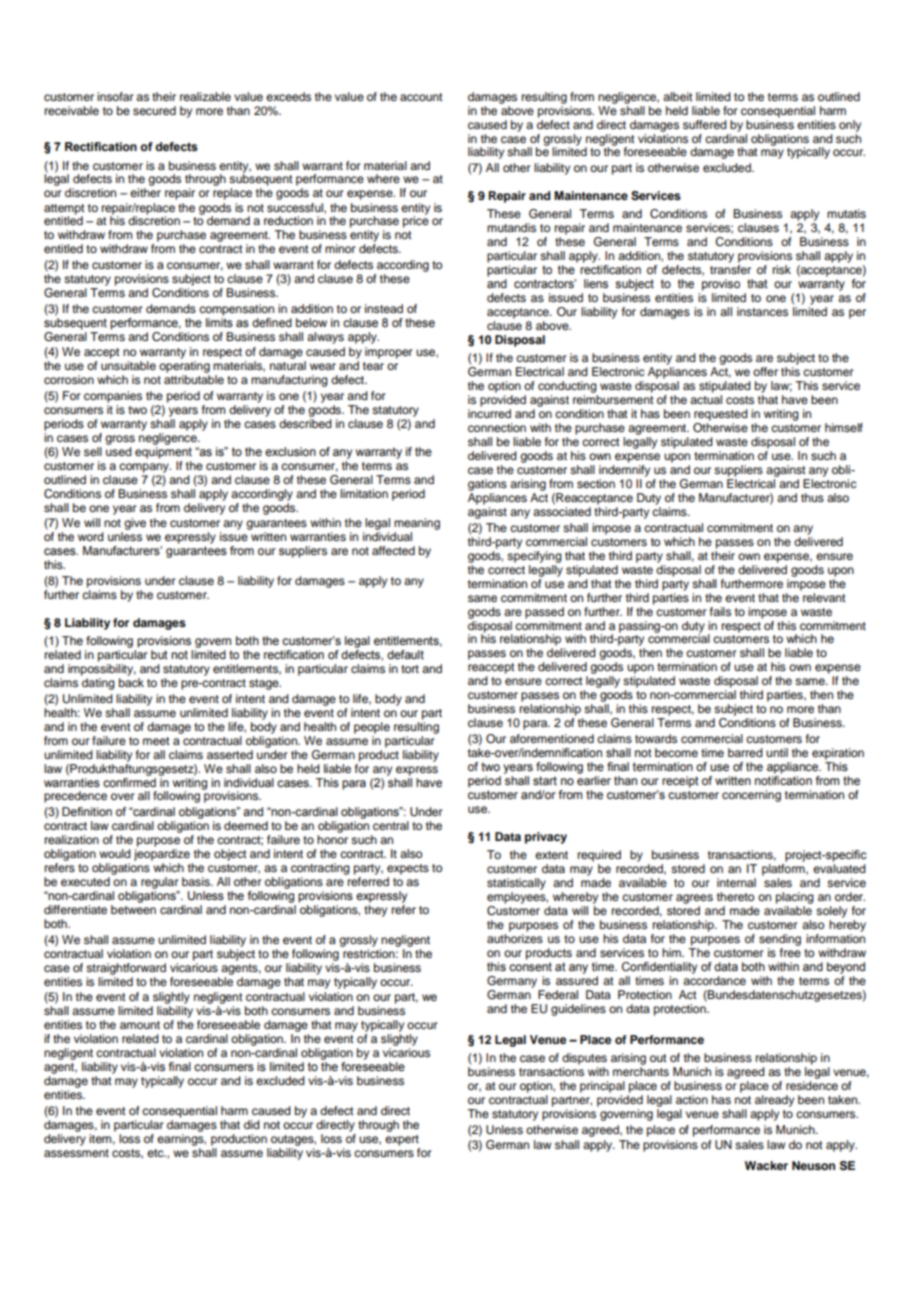 This screenshot has height=1316, width=903. I want to click on central, so click(391, 825).
